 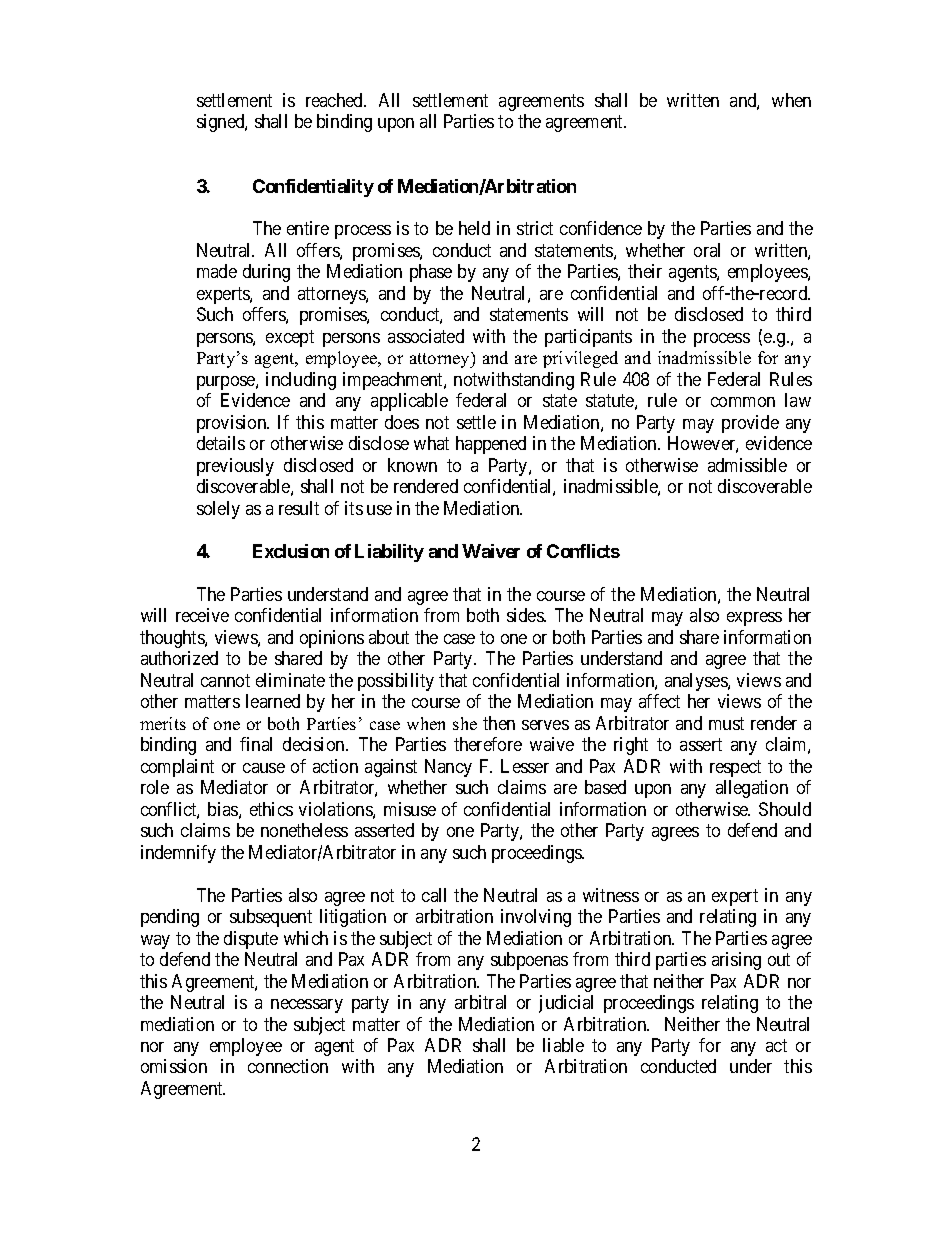 What do you see at coordinates (707, 250) in the document?
I see `oral` at bounding box center [707, 250].
